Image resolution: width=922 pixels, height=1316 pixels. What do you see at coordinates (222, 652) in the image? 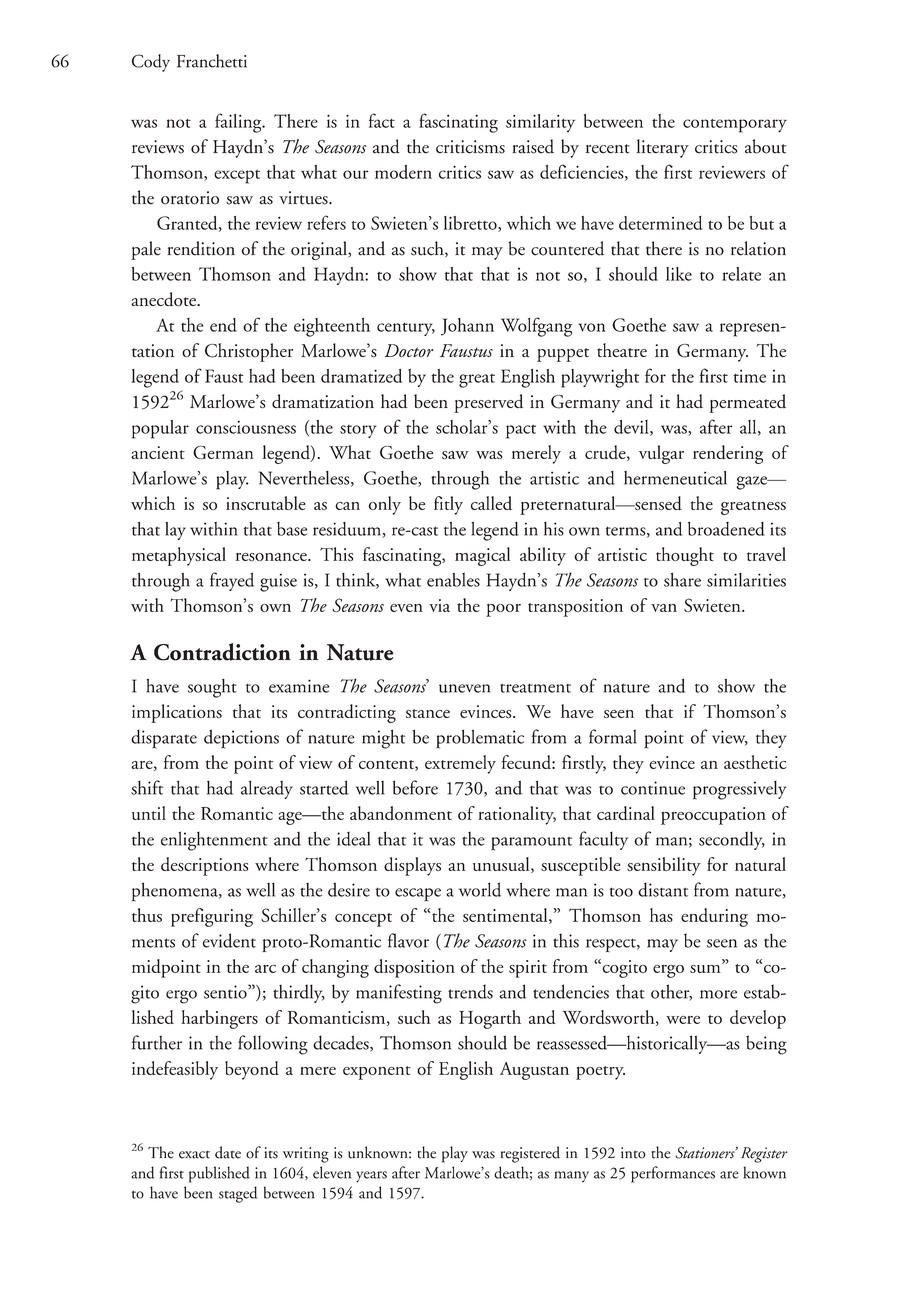
I see `Contradiction` at bounding box center [222, 652].
